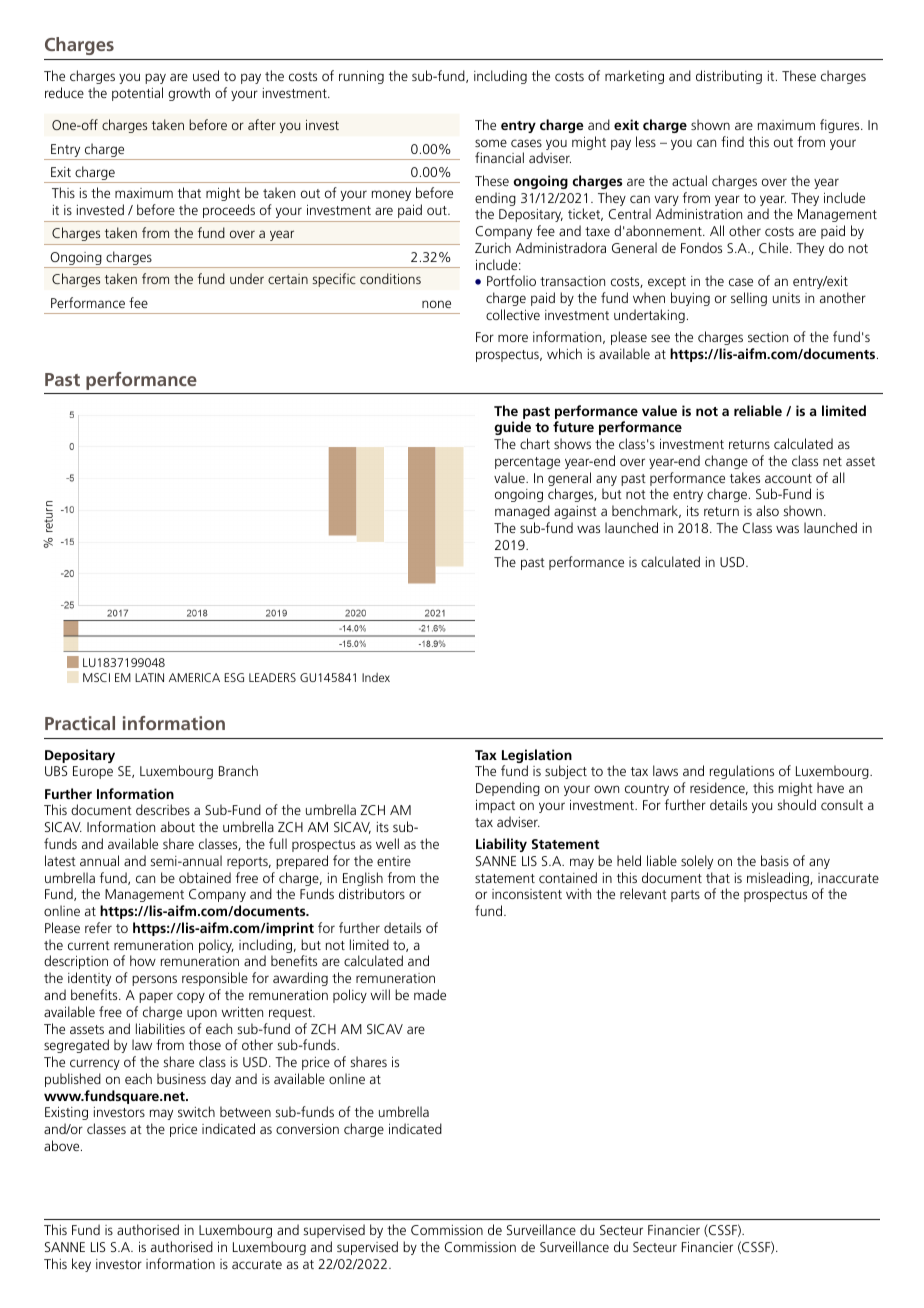 The image size is (924, 1308). I want to click on potential, so click(137, 94).
